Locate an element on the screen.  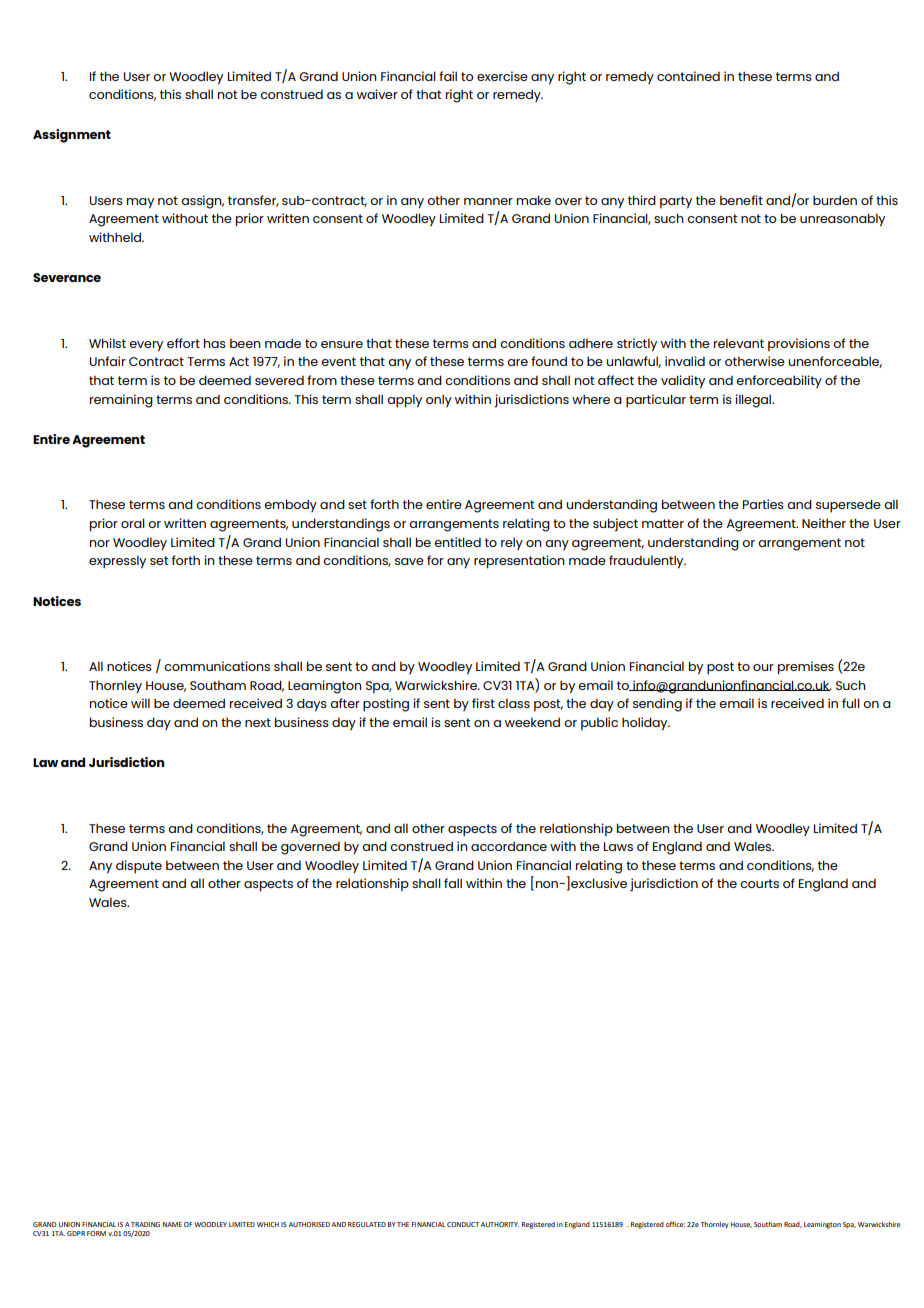
premises is located at coordinates (806, 668).
